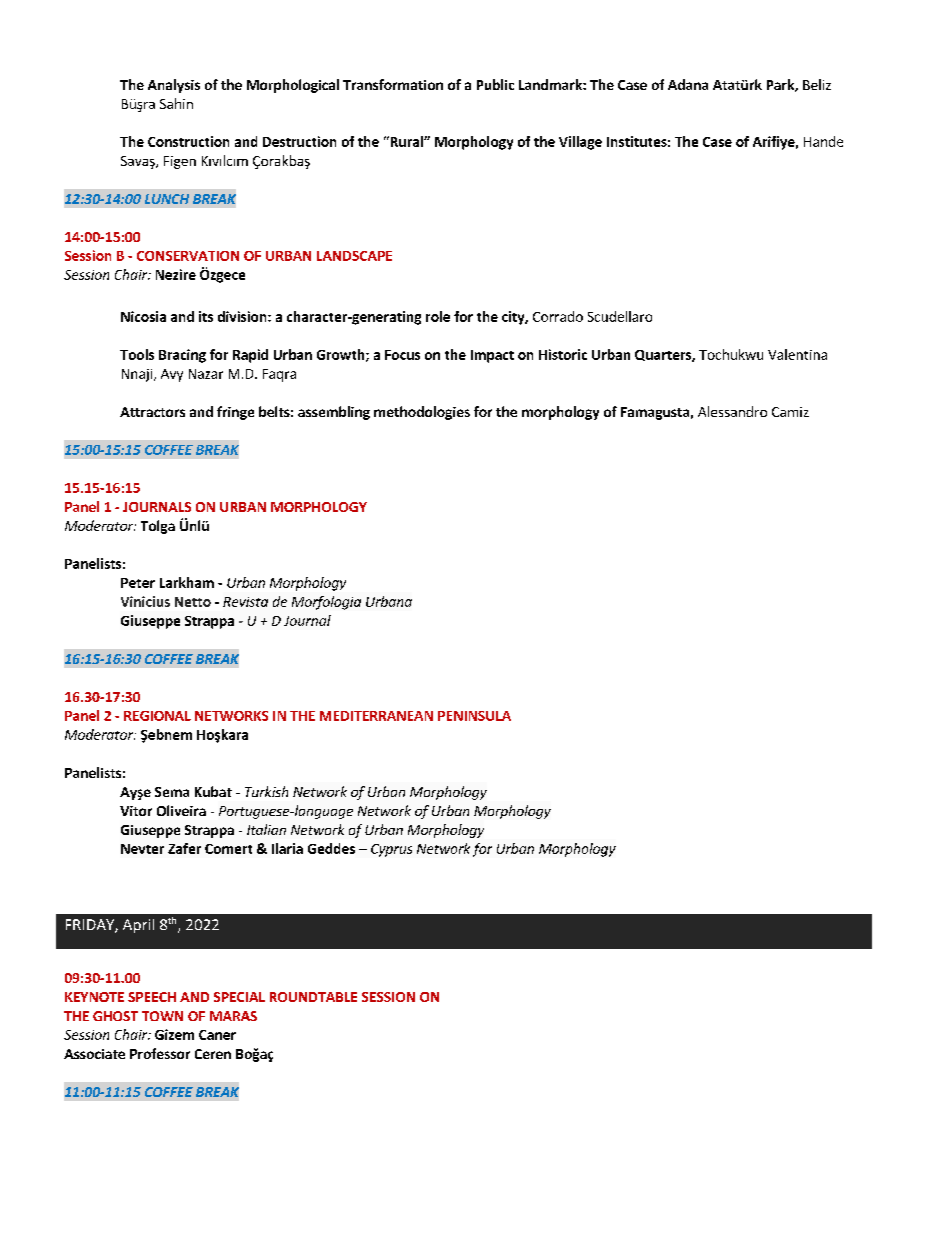 The image size is (952, 1233). What do you see at coordinates (313, 997) in the screenshot?
I see `ROUNDTABLE` at bounding box center [313, 997].
